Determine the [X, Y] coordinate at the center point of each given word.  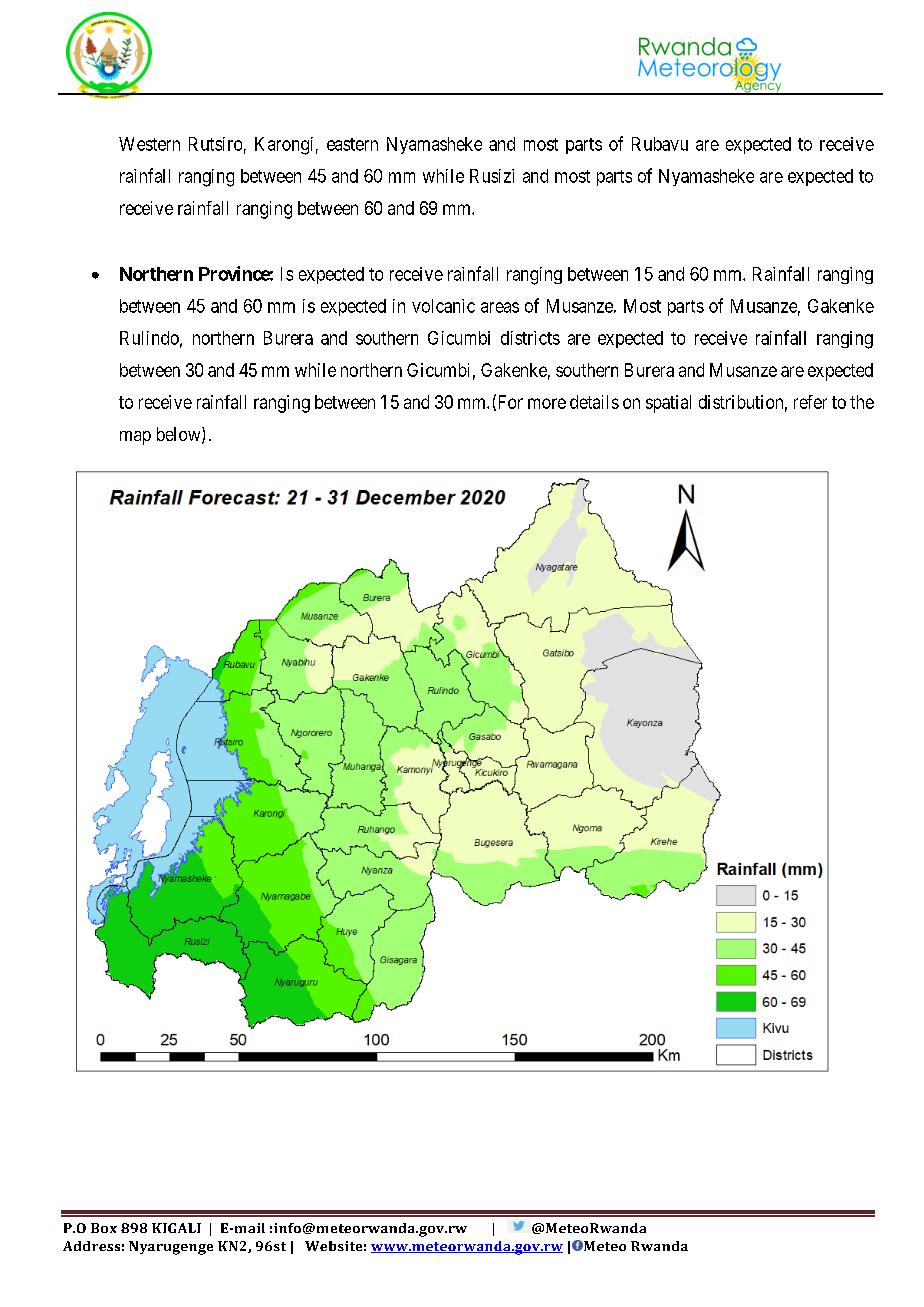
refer [810, 402]
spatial [668, 404]
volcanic [443, 306]
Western [149, 144]
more [547, 403]
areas [500, 307]
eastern [352, 144]
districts [530, 338]
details [594, 402]
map [135, 438]
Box [104, 1228]
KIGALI [176, 1228]
